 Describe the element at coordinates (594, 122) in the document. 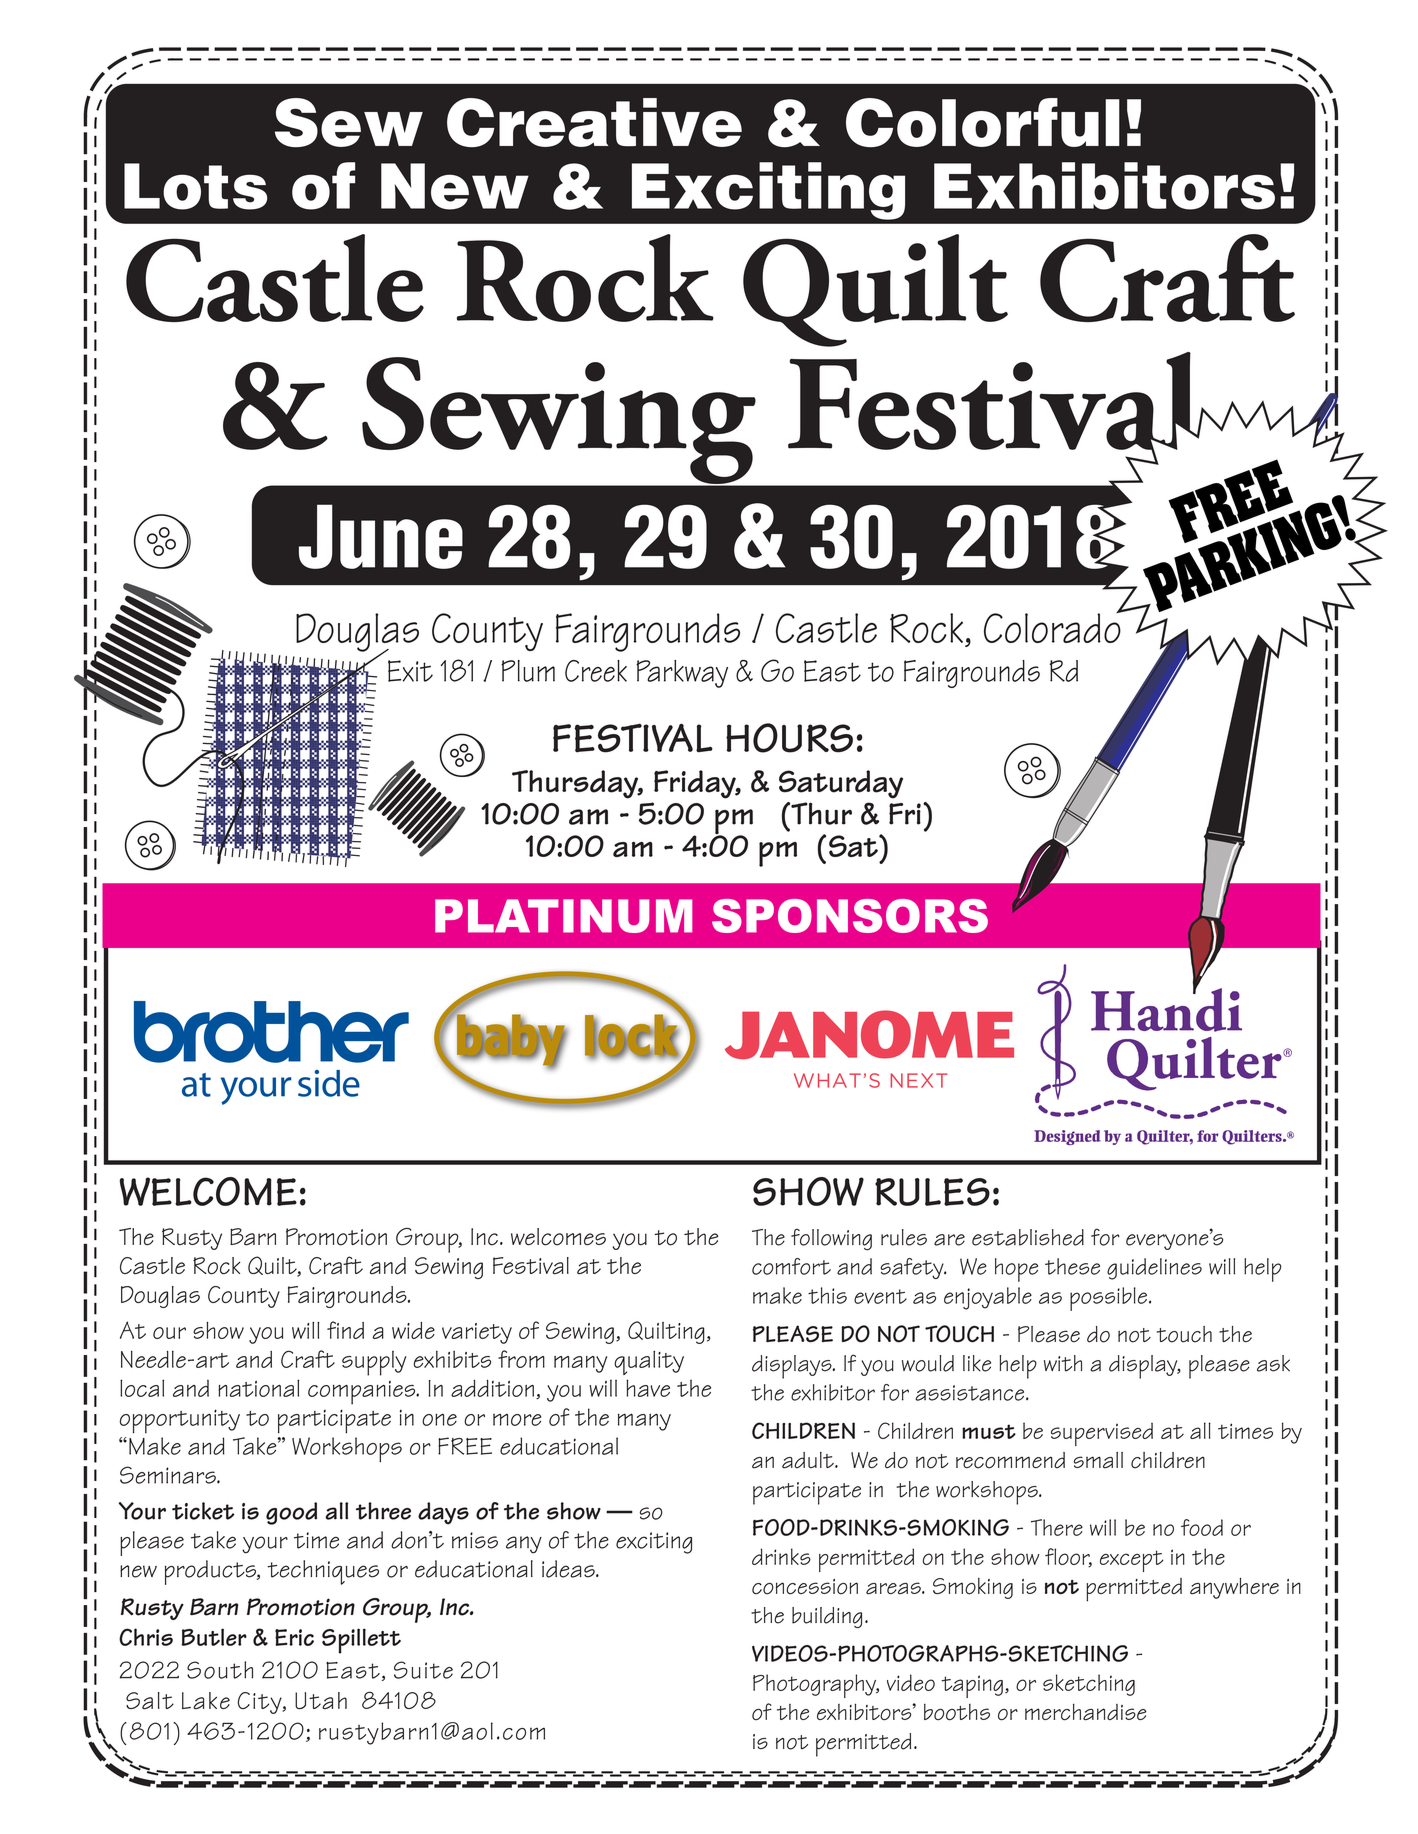

I see `Creative` at that location.
